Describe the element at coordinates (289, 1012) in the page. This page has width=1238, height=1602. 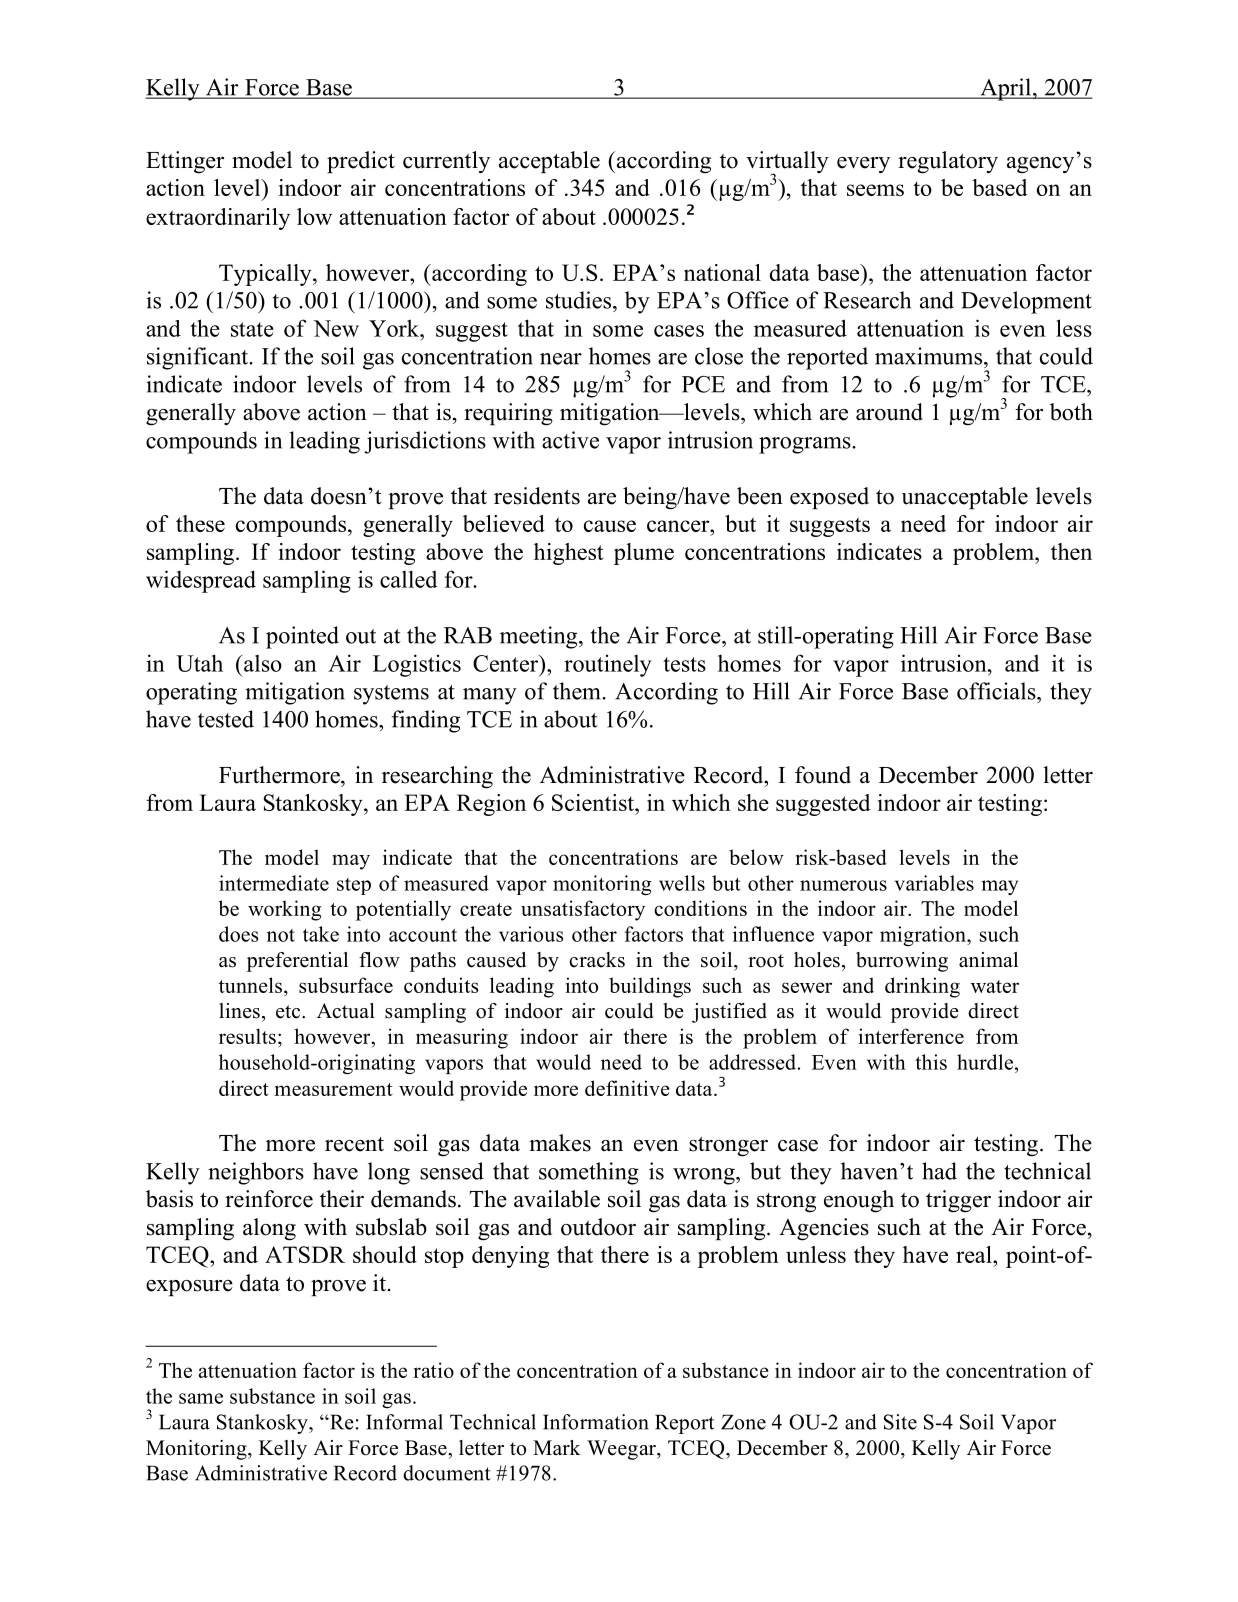
I see `etc` at that location.
